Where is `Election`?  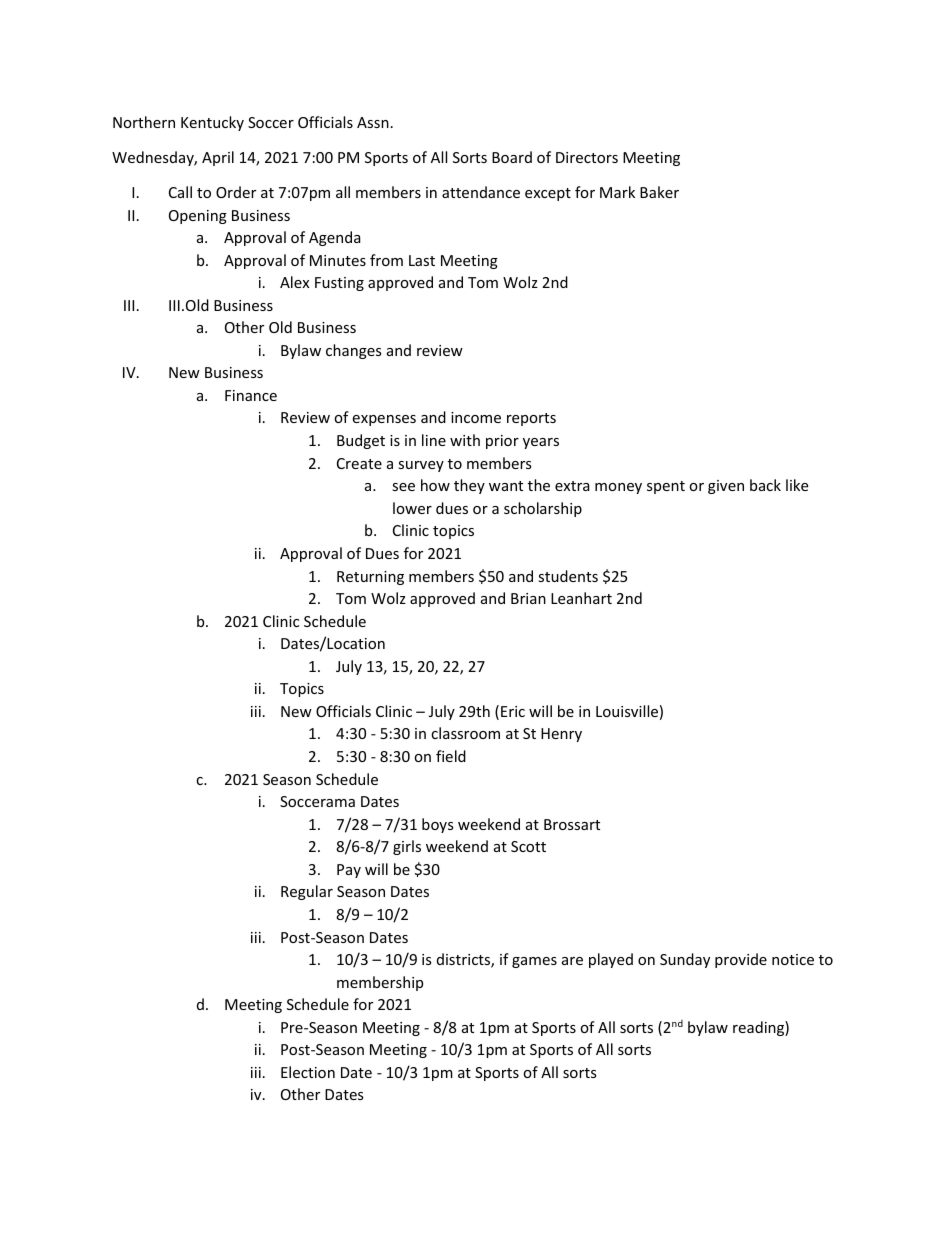 Election is located at coordinates (308, 1072).
